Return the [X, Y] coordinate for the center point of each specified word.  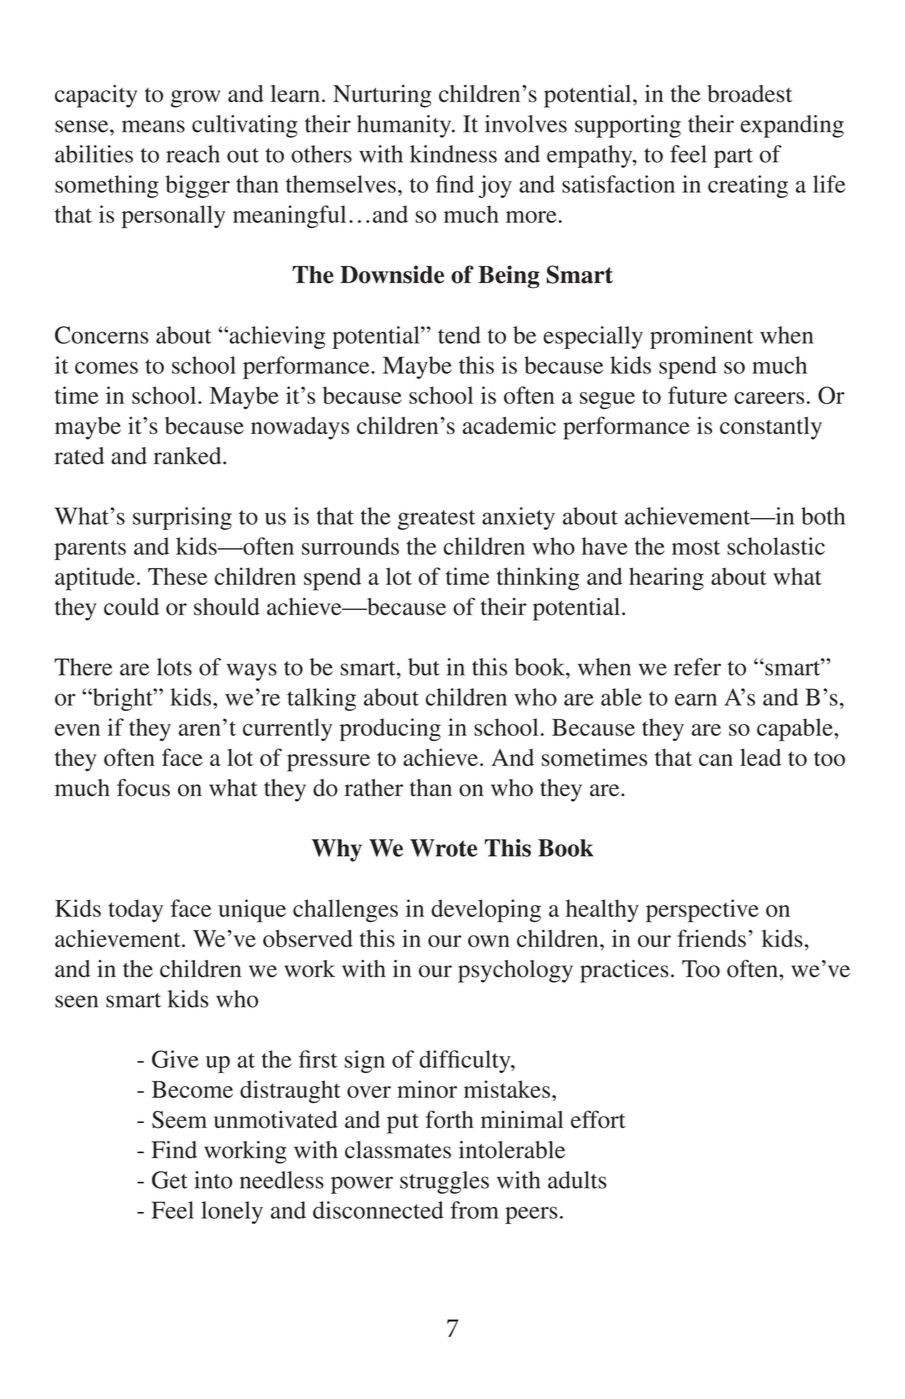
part [733, 158]
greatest [436, 520]
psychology [515, 971]
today [135, 910]
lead [760, 757]
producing [390, 729]
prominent [701, 337]
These [178, 576]
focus [143, 788]
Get [170, 1180]
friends [711, 938]
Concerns [102, 335]
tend [459, 335]
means [153, 126]
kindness [453, 154]
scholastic [776, 546]
